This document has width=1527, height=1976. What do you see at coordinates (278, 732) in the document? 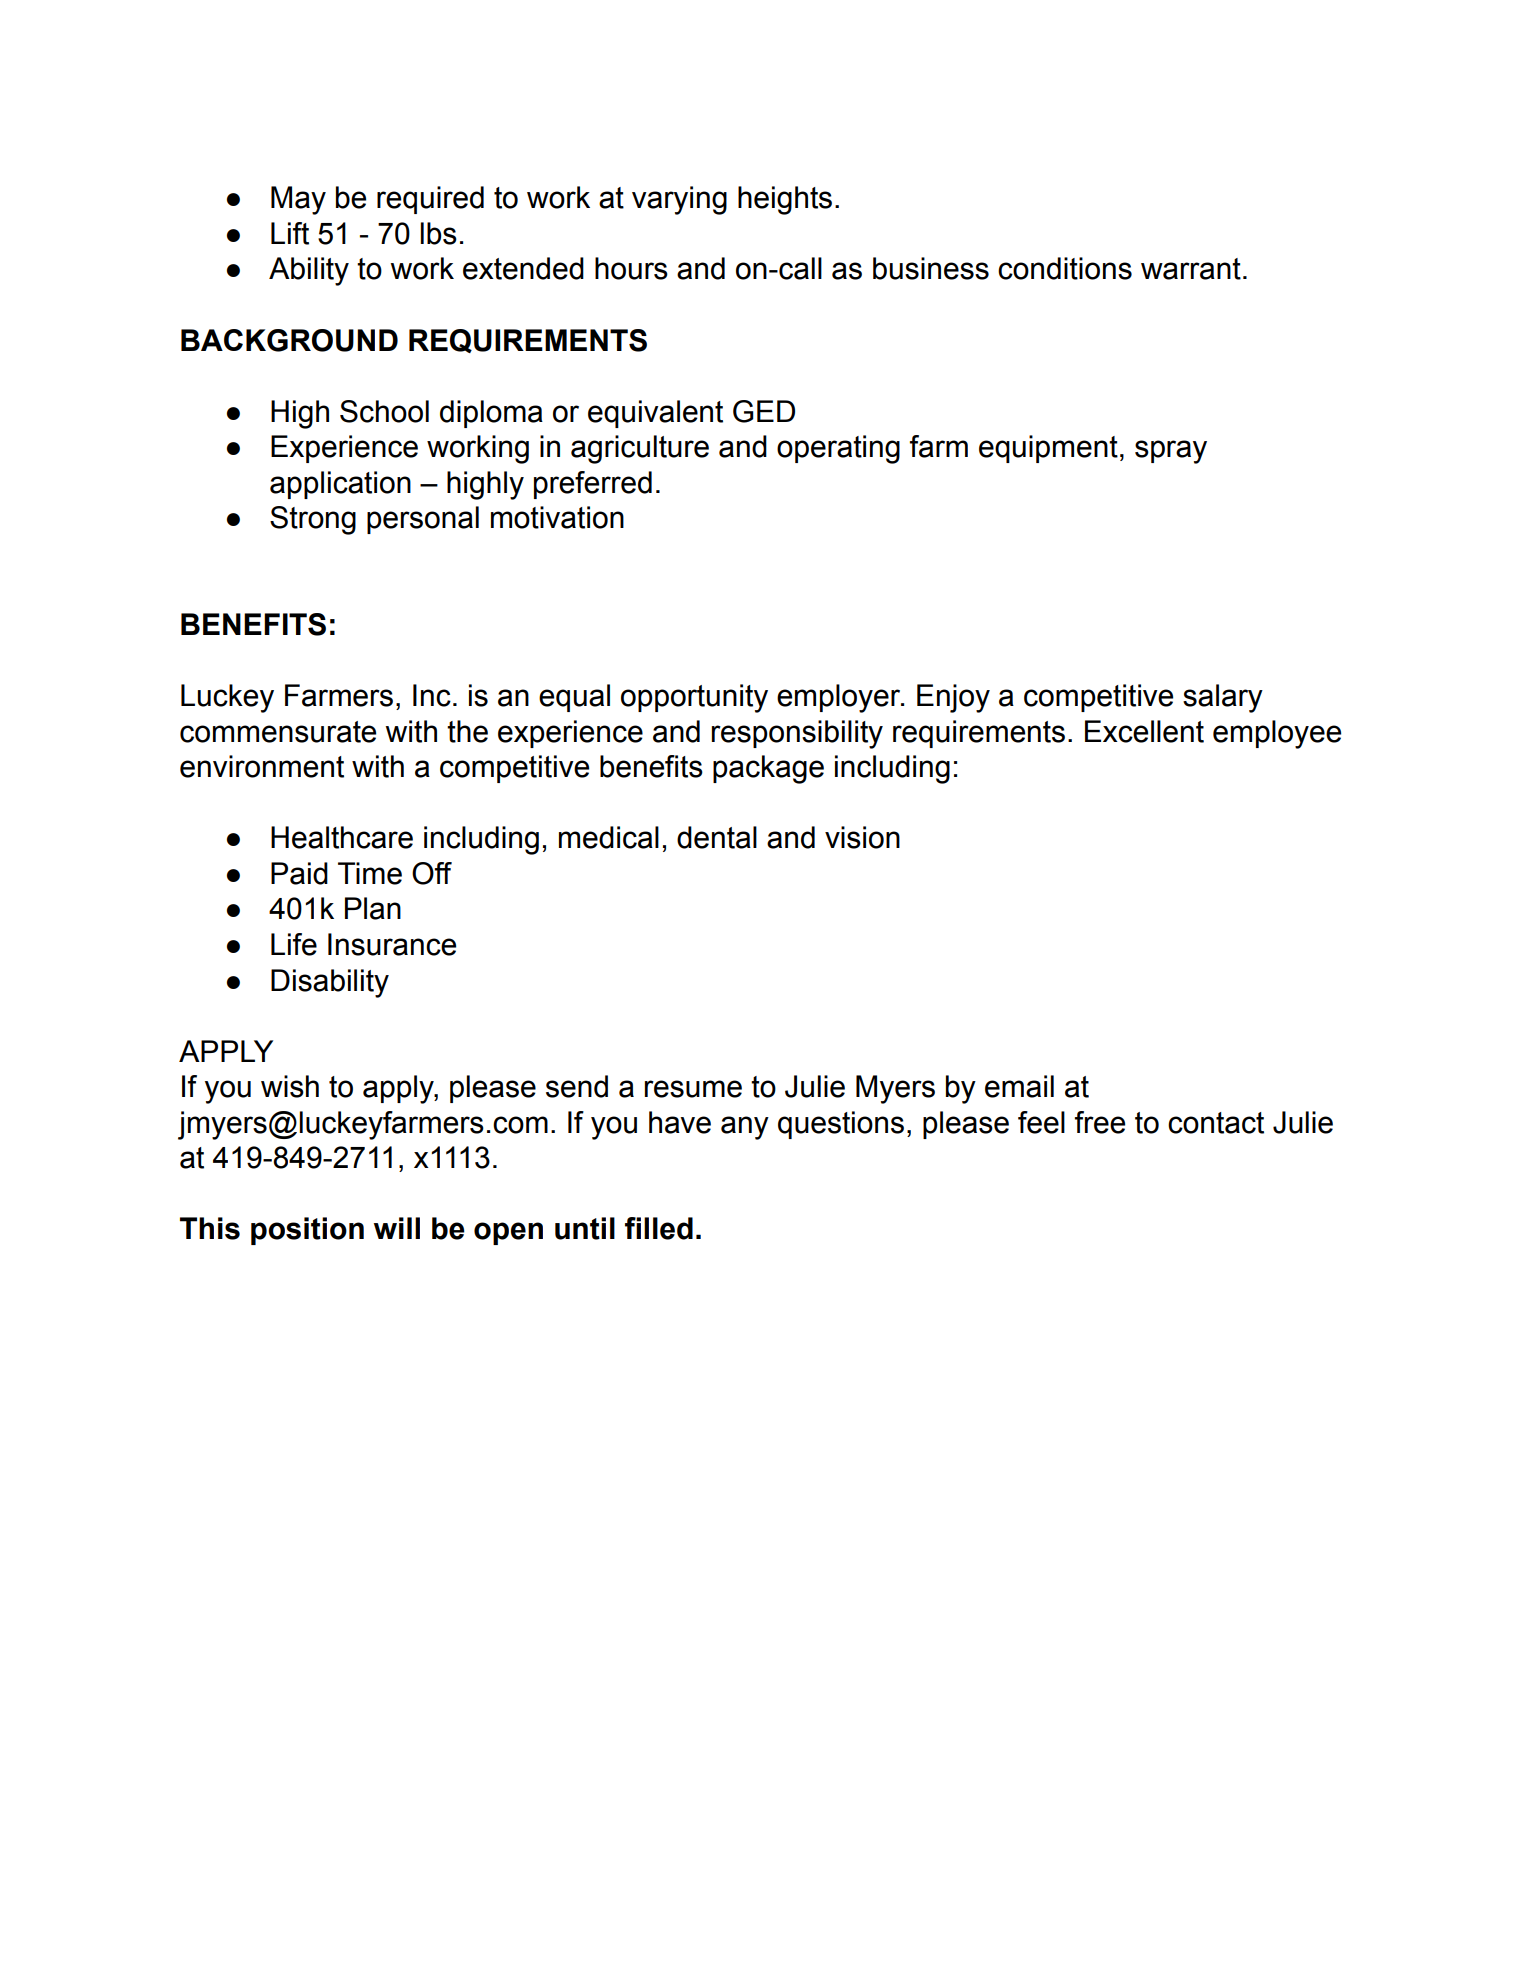
I see `commensurate` at bounding box center [278, 732].
